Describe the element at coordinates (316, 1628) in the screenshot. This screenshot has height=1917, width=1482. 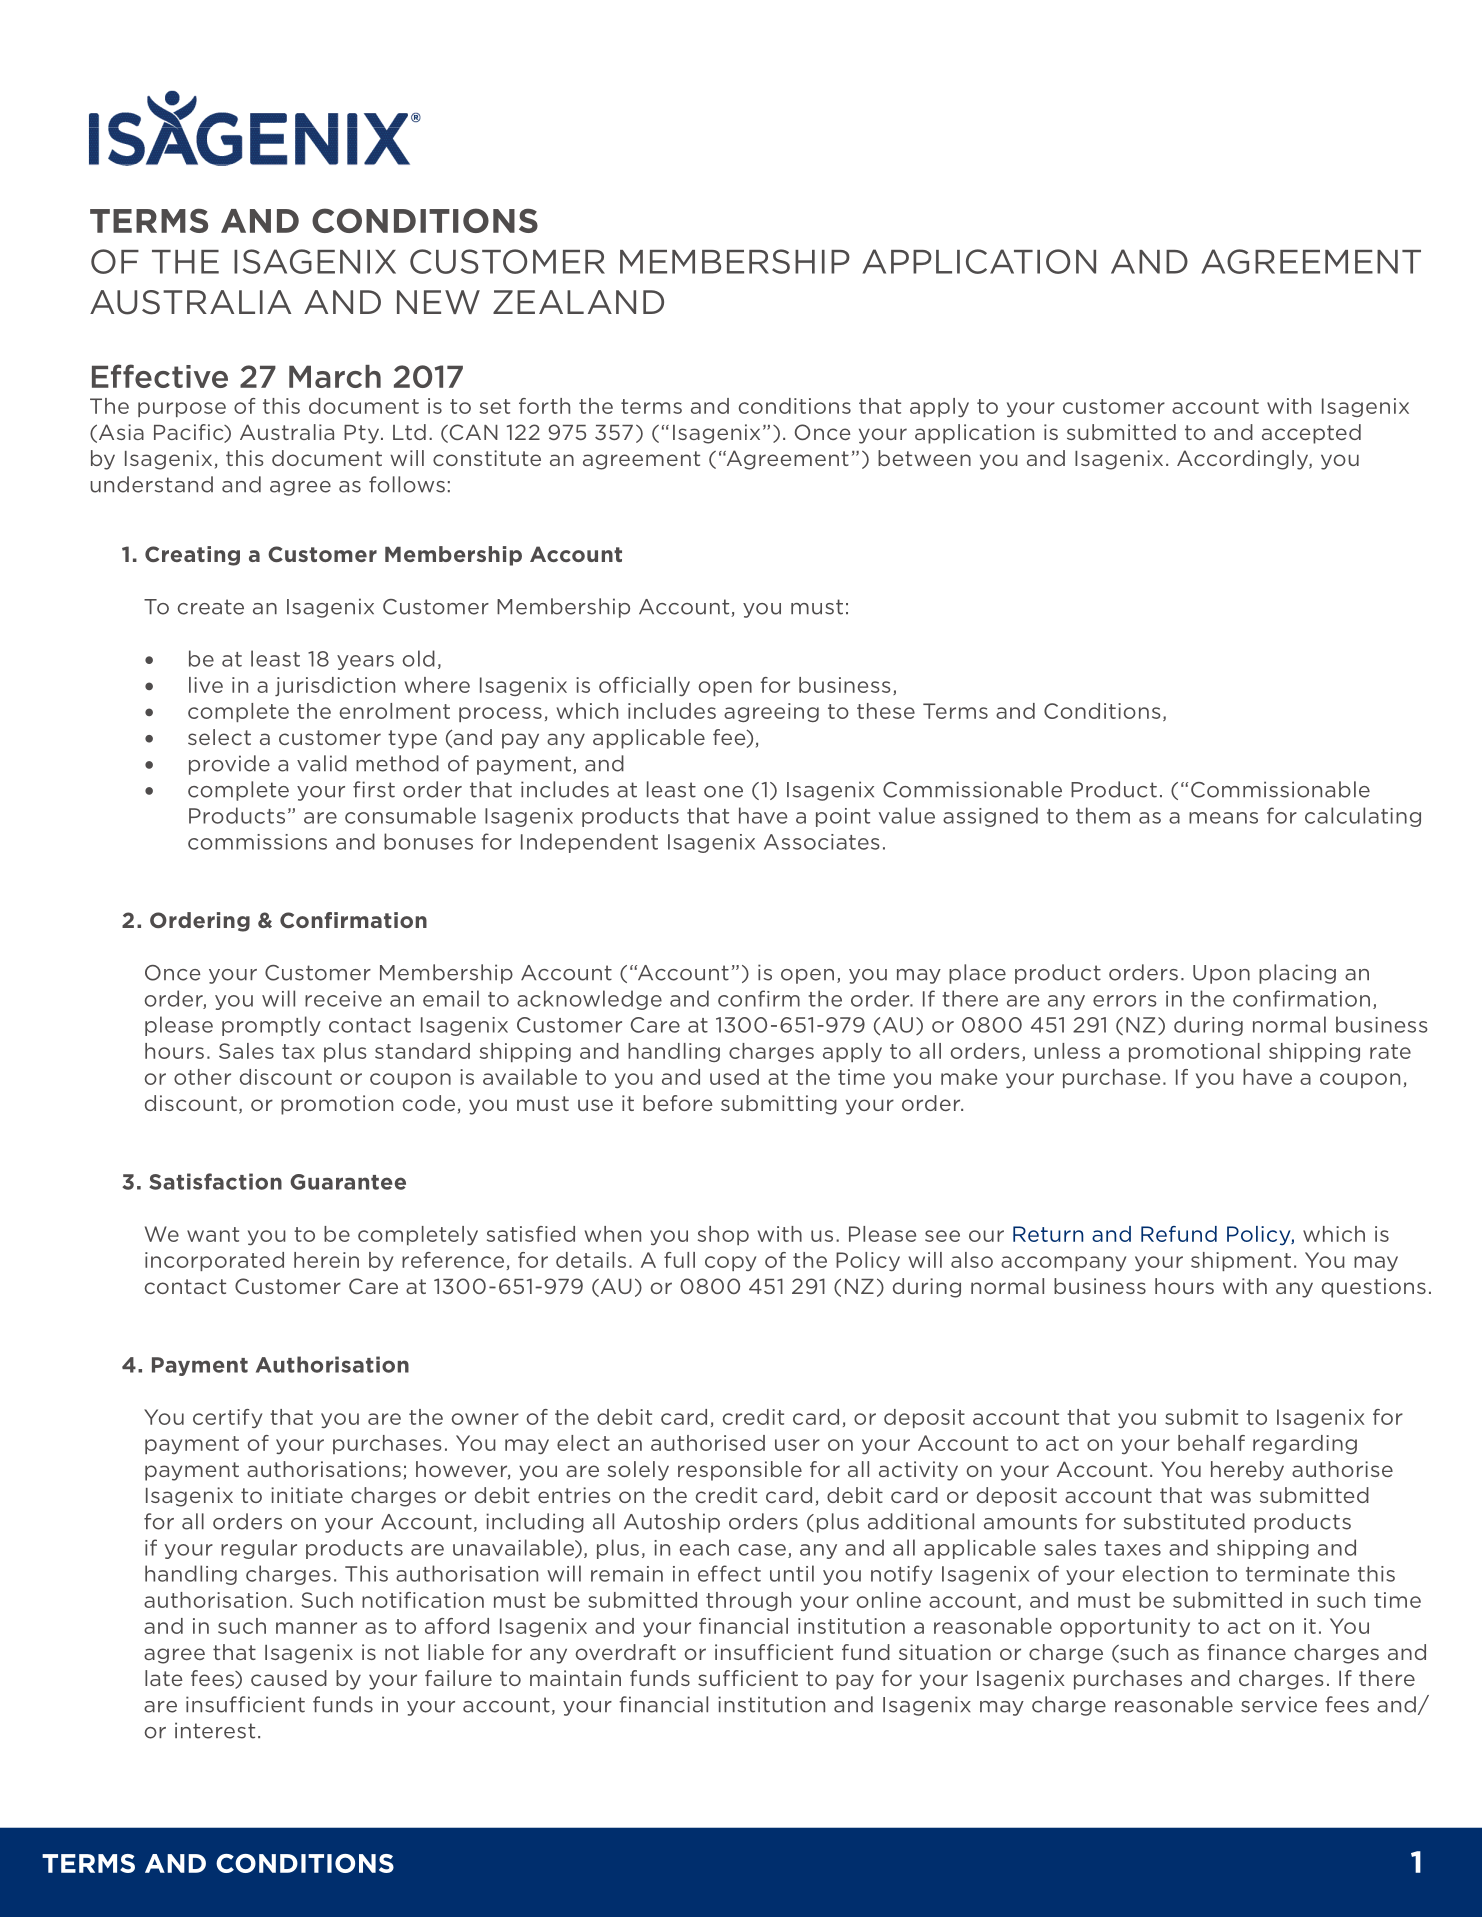
I see `manner` at that location.
